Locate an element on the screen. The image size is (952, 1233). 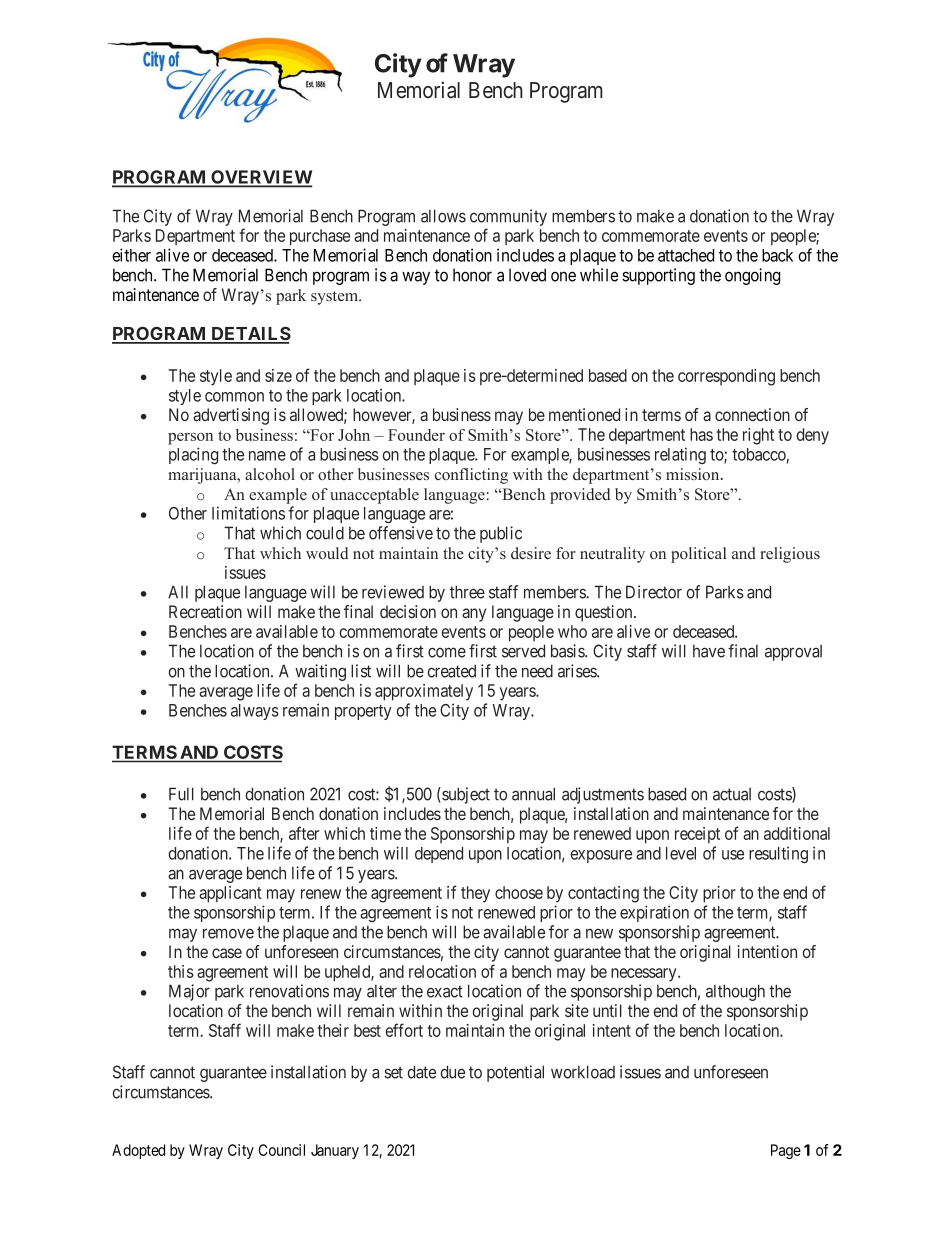
due is located at coordinates (453, 1072).
